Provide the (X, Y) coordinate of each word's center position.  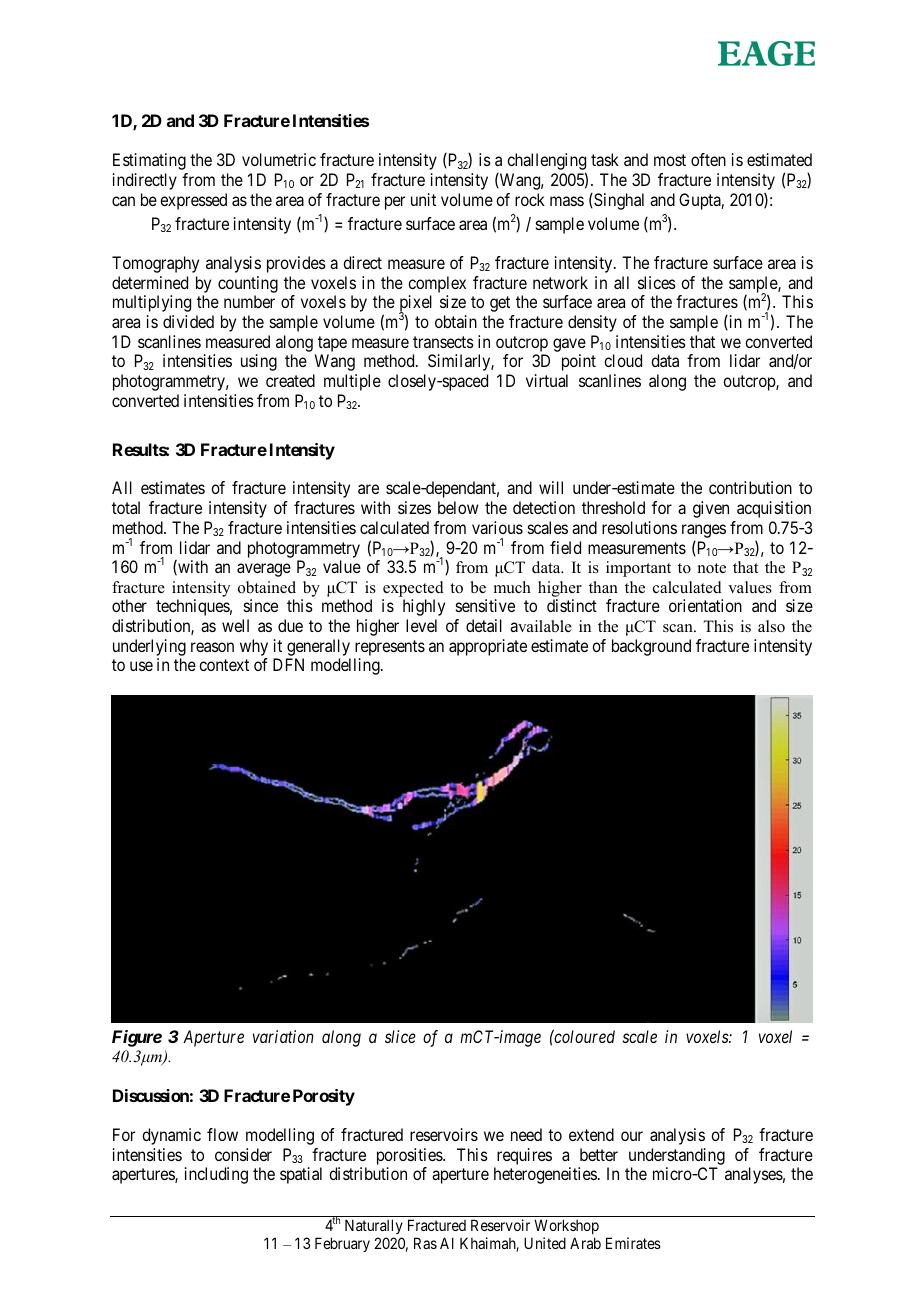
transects (443, 342)
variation (283, 1036)
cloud (623, 360)
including (216, 1175)
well (235, 625)
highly (424, 607)
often (708, 159)
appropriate (488, 647)
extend (591, 1134)
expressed (193, 201)
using (259, 362)
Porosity (324, 1097)
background (651, 647)
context (224, 665)
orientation (705, 605)
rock (530, 199)
